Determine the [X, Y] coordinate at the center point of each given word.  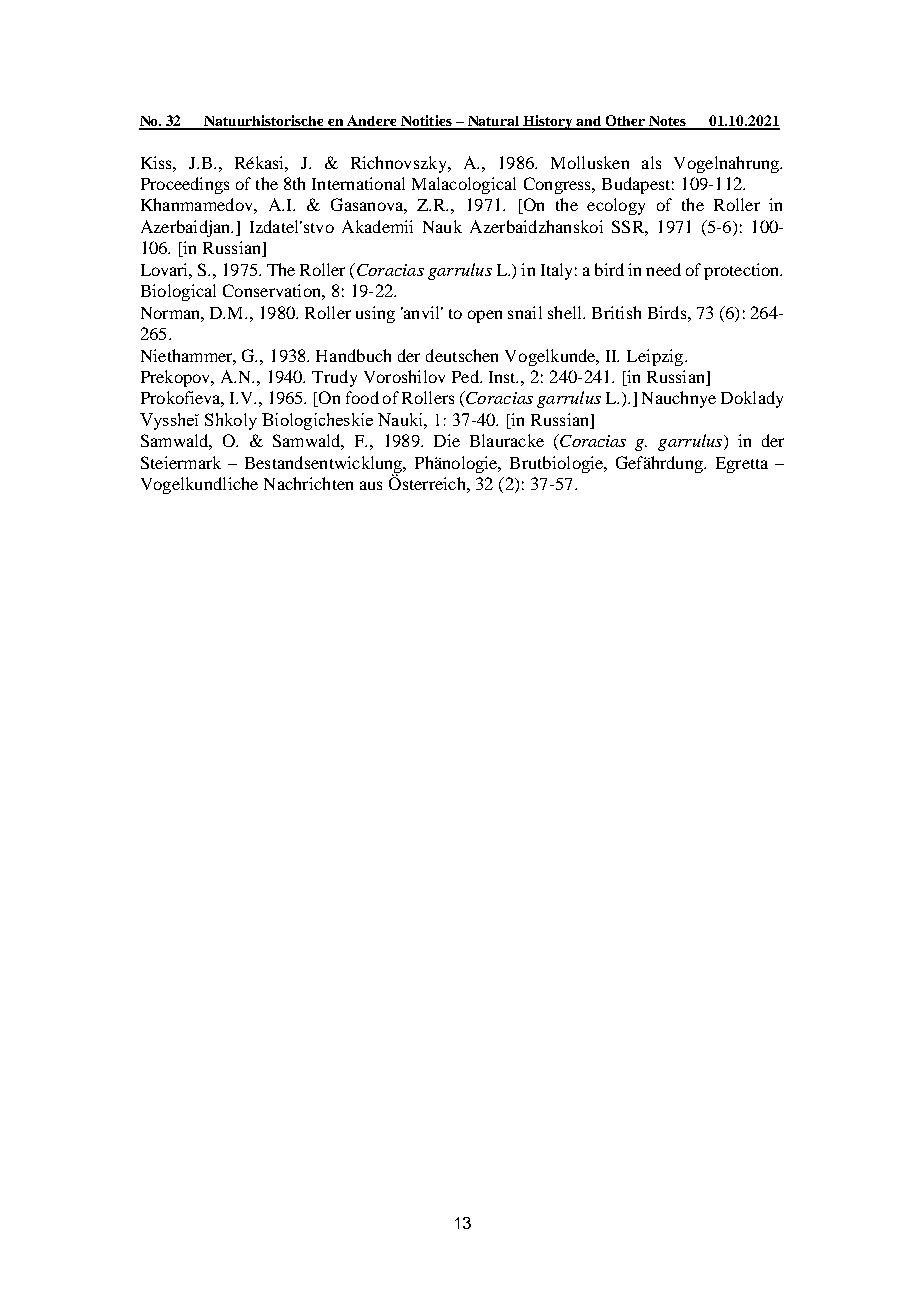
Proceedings [185, 185]
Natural [494, 122]
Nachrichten [308, 483]
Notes [668, 122]
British [616, 312]
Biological [178, 292]
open [485, 316]
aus [371, 485]
